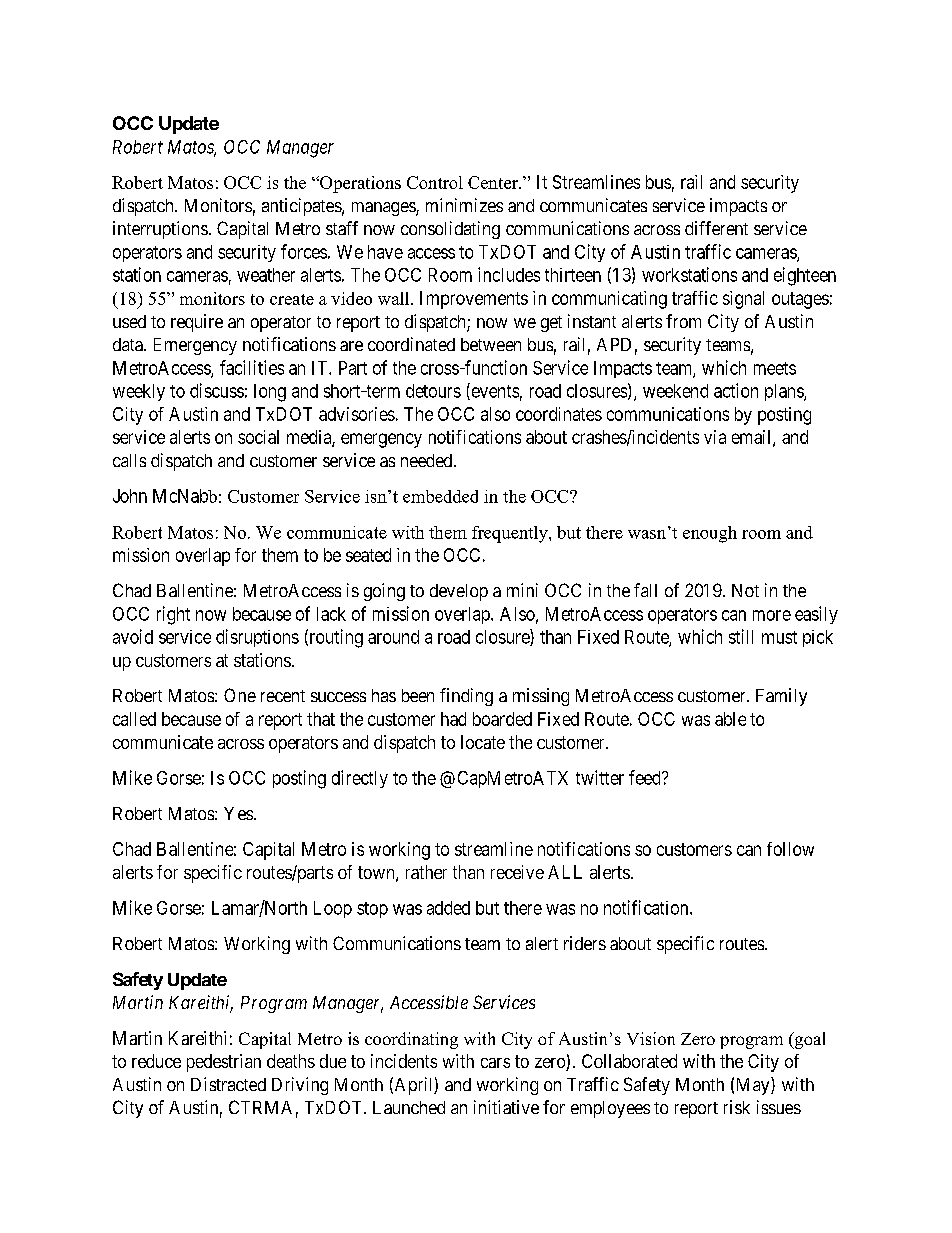 Image resolution: width=952 pixels, height=1233 pixels. Describe the element at coordinates (160, 230) in the screenshot. I see `interruptions` at that location.
